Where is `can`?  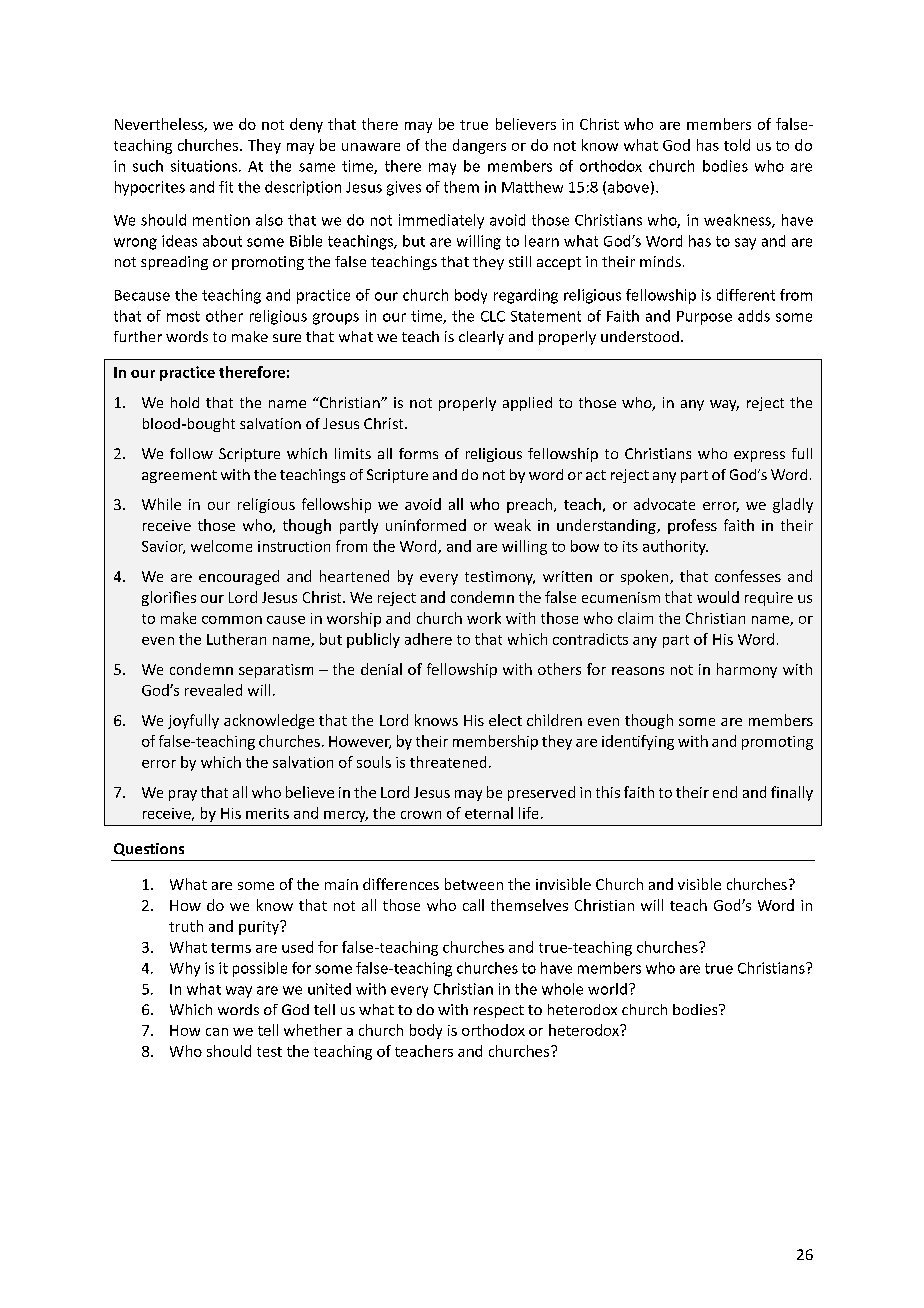
can is located at coordinates (217, 1032).
